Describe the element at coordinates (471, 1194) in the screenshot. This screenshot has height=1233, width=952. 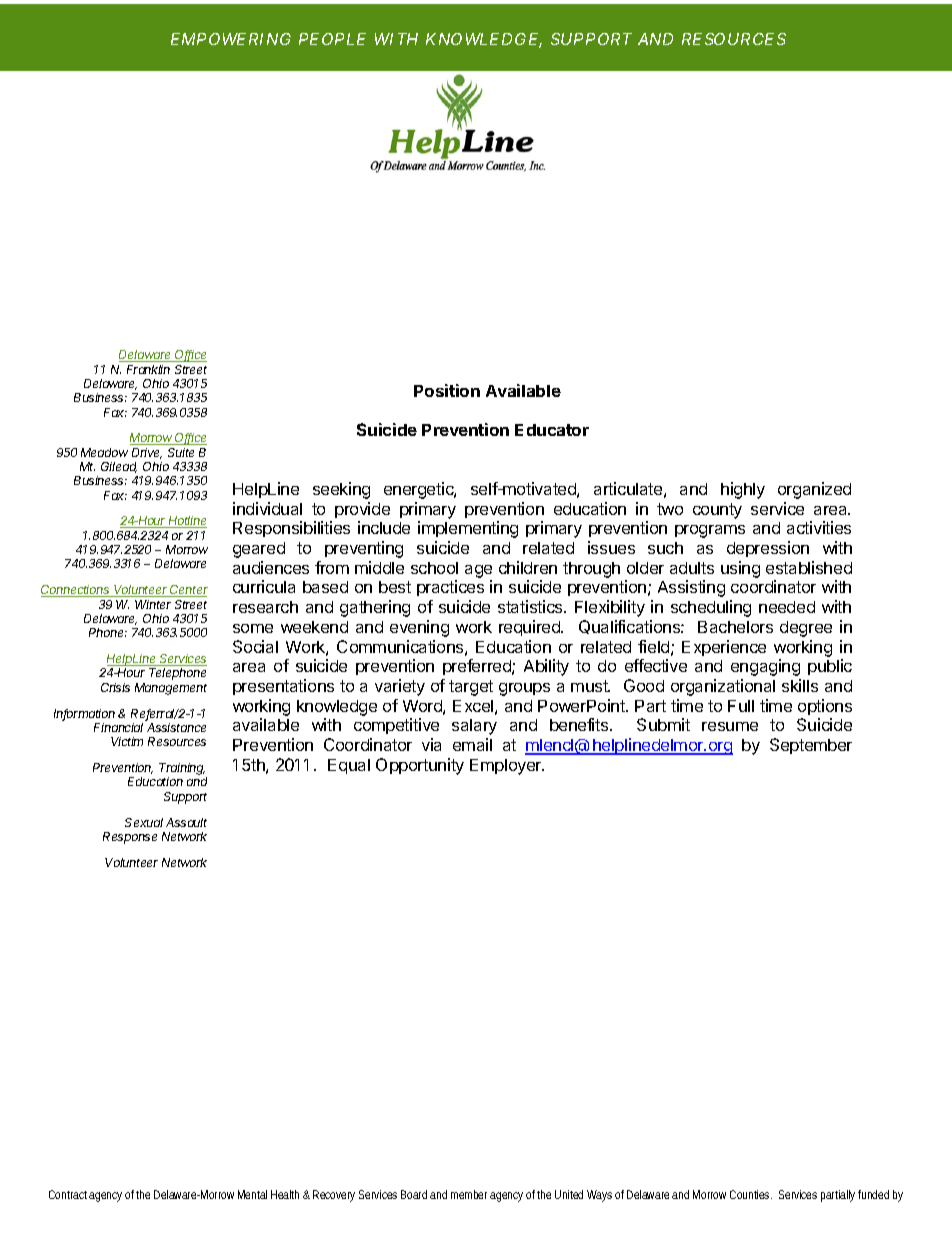
I see `member` at that location.
